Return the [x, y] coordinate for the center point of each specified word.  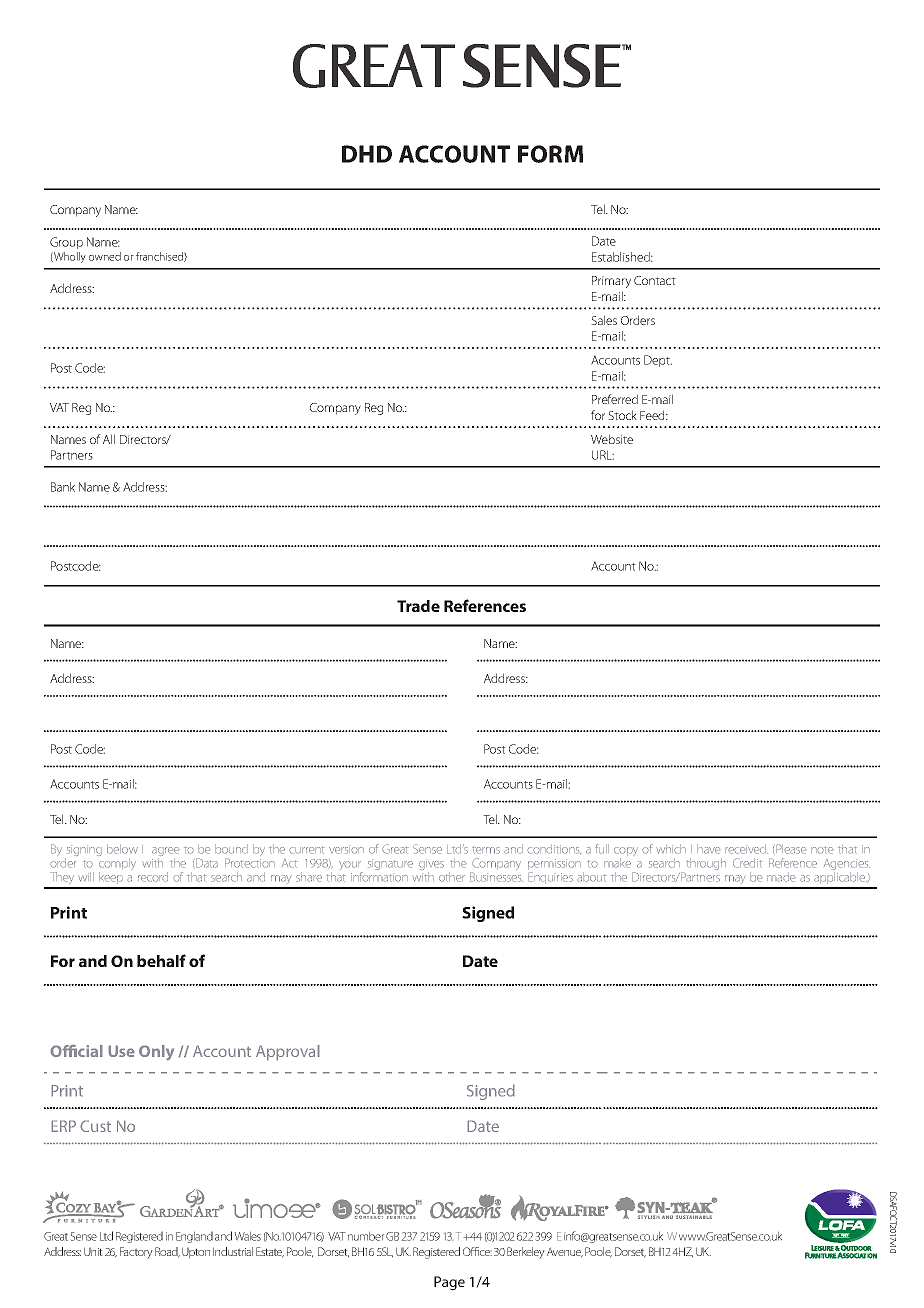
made [781, 877]
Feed [653, 415]
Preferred [615, 399]
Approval [288, 1053]
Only [156, 1053]
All [109, 439]
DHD [367, 154]
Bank [63, 487]
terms [486, 850]
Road [167, 1252]
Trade [418, 606]
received [746, 849]
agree [166, 853]
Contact [655, 280]
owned [105, 256]
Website [612, 439]
